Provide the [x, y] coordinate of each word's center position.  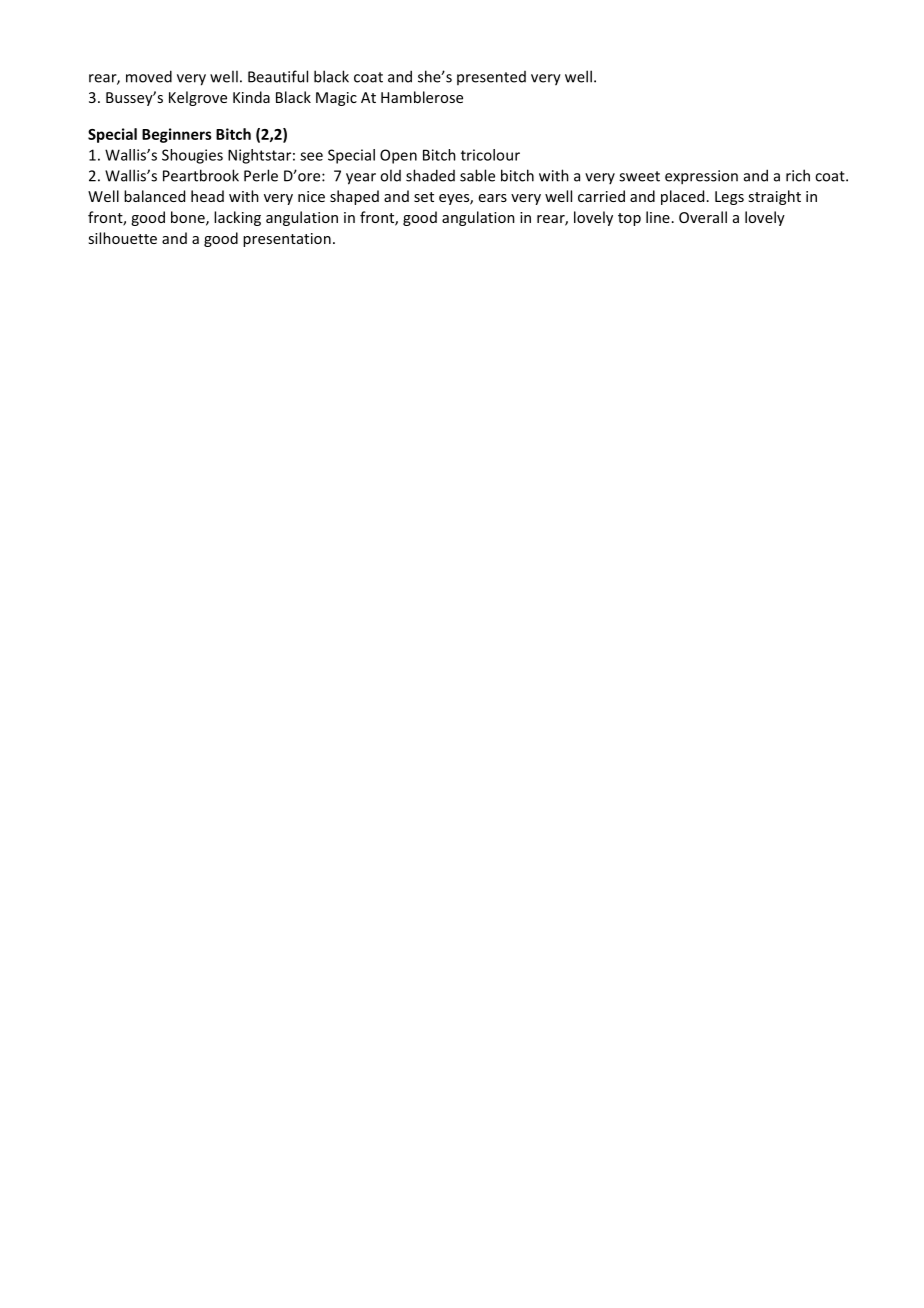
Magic [336, 99]
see [311, 156]
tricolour [490, 155]
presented [491, 78]
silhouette [122, 238]
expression [701, 177]
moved [149, 76]
